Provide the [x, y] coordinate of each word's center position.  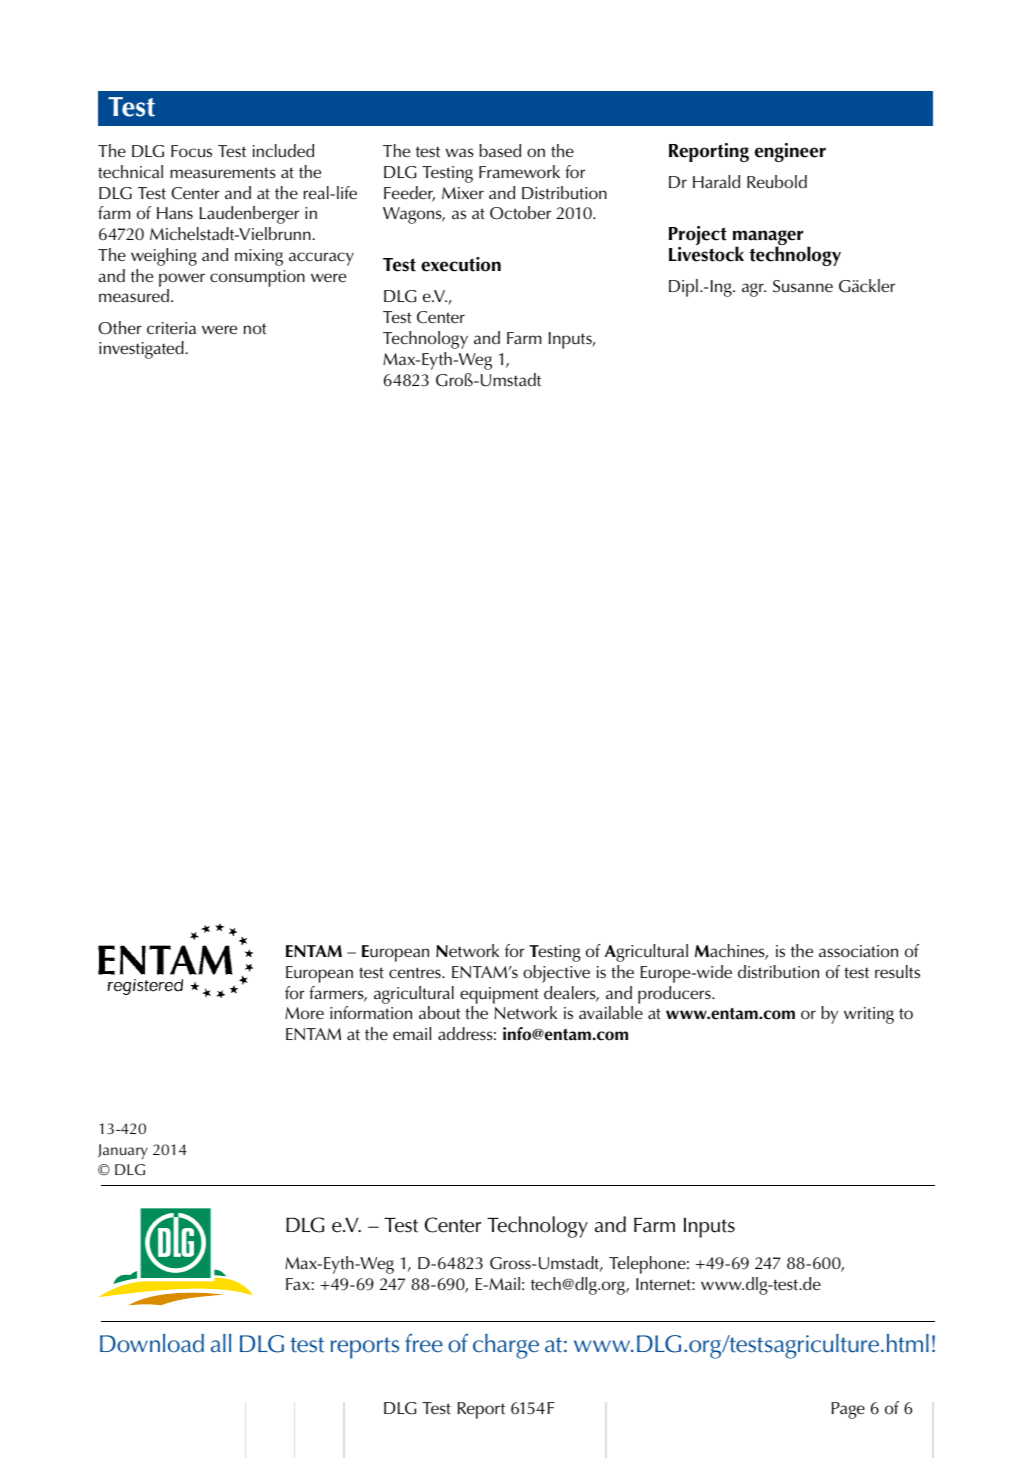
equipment [499, 995]
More [304, 1013]
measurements [223, 173]
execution [461, 264]
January [123, 1151]
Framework [519, 172]
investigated [141, 350]
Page [848, 1410]
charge [506, 1346]
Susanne [803, 286]
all [221, 1343]
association [858, 951]
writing [869, 1015]
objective [556, 974]
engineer [790, 152]
